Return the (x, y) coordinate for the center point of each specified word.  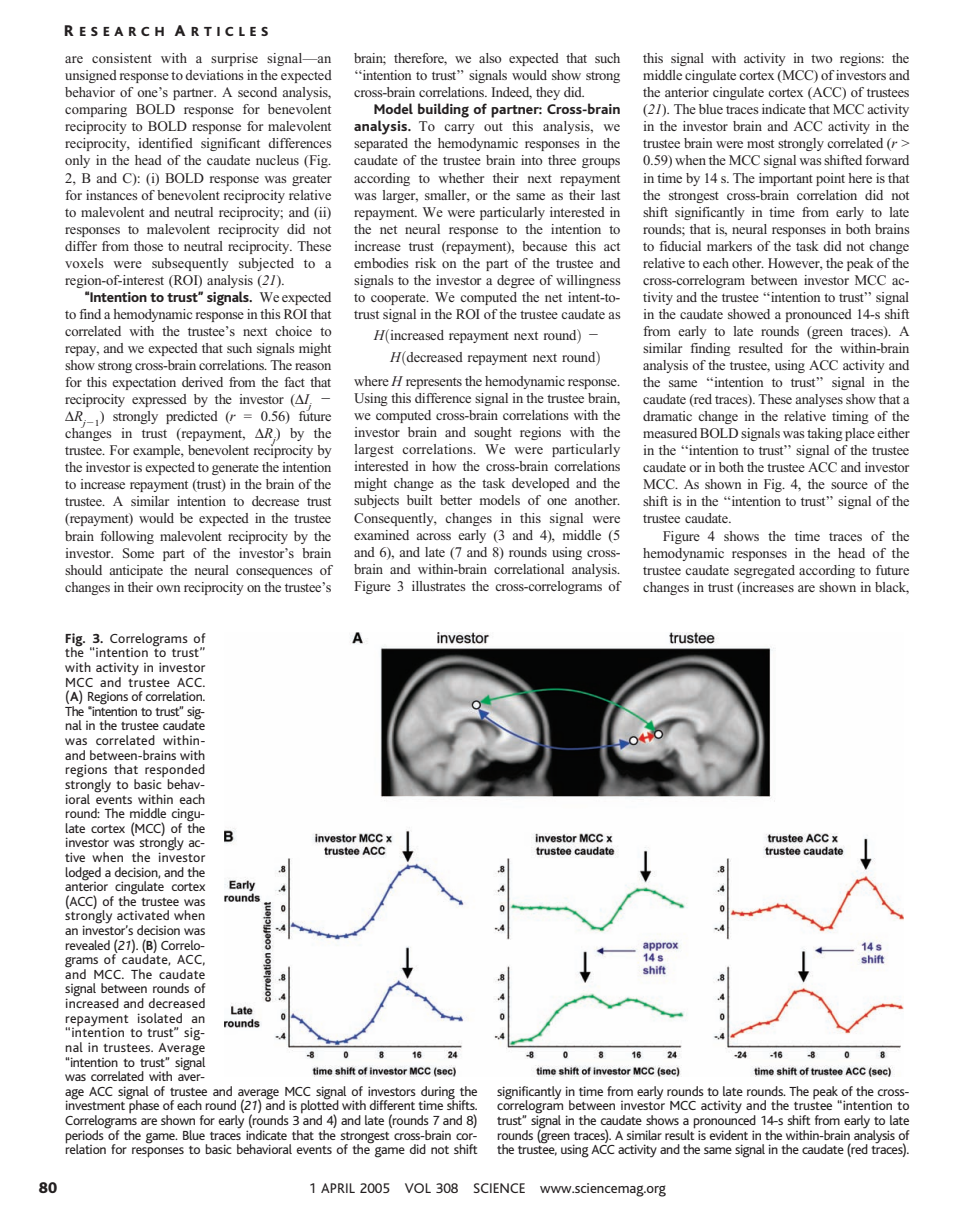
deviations (214, 75)
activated (143, 915)
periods (85, 1136)
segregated (764, 571)
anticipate (136, 571)
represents (434, 383)
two (822, 58)
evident (728, 1135)
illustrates (439, 586)
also (490, 58)
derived (202, 382)
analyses (819, 400)
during (438, 1093)
